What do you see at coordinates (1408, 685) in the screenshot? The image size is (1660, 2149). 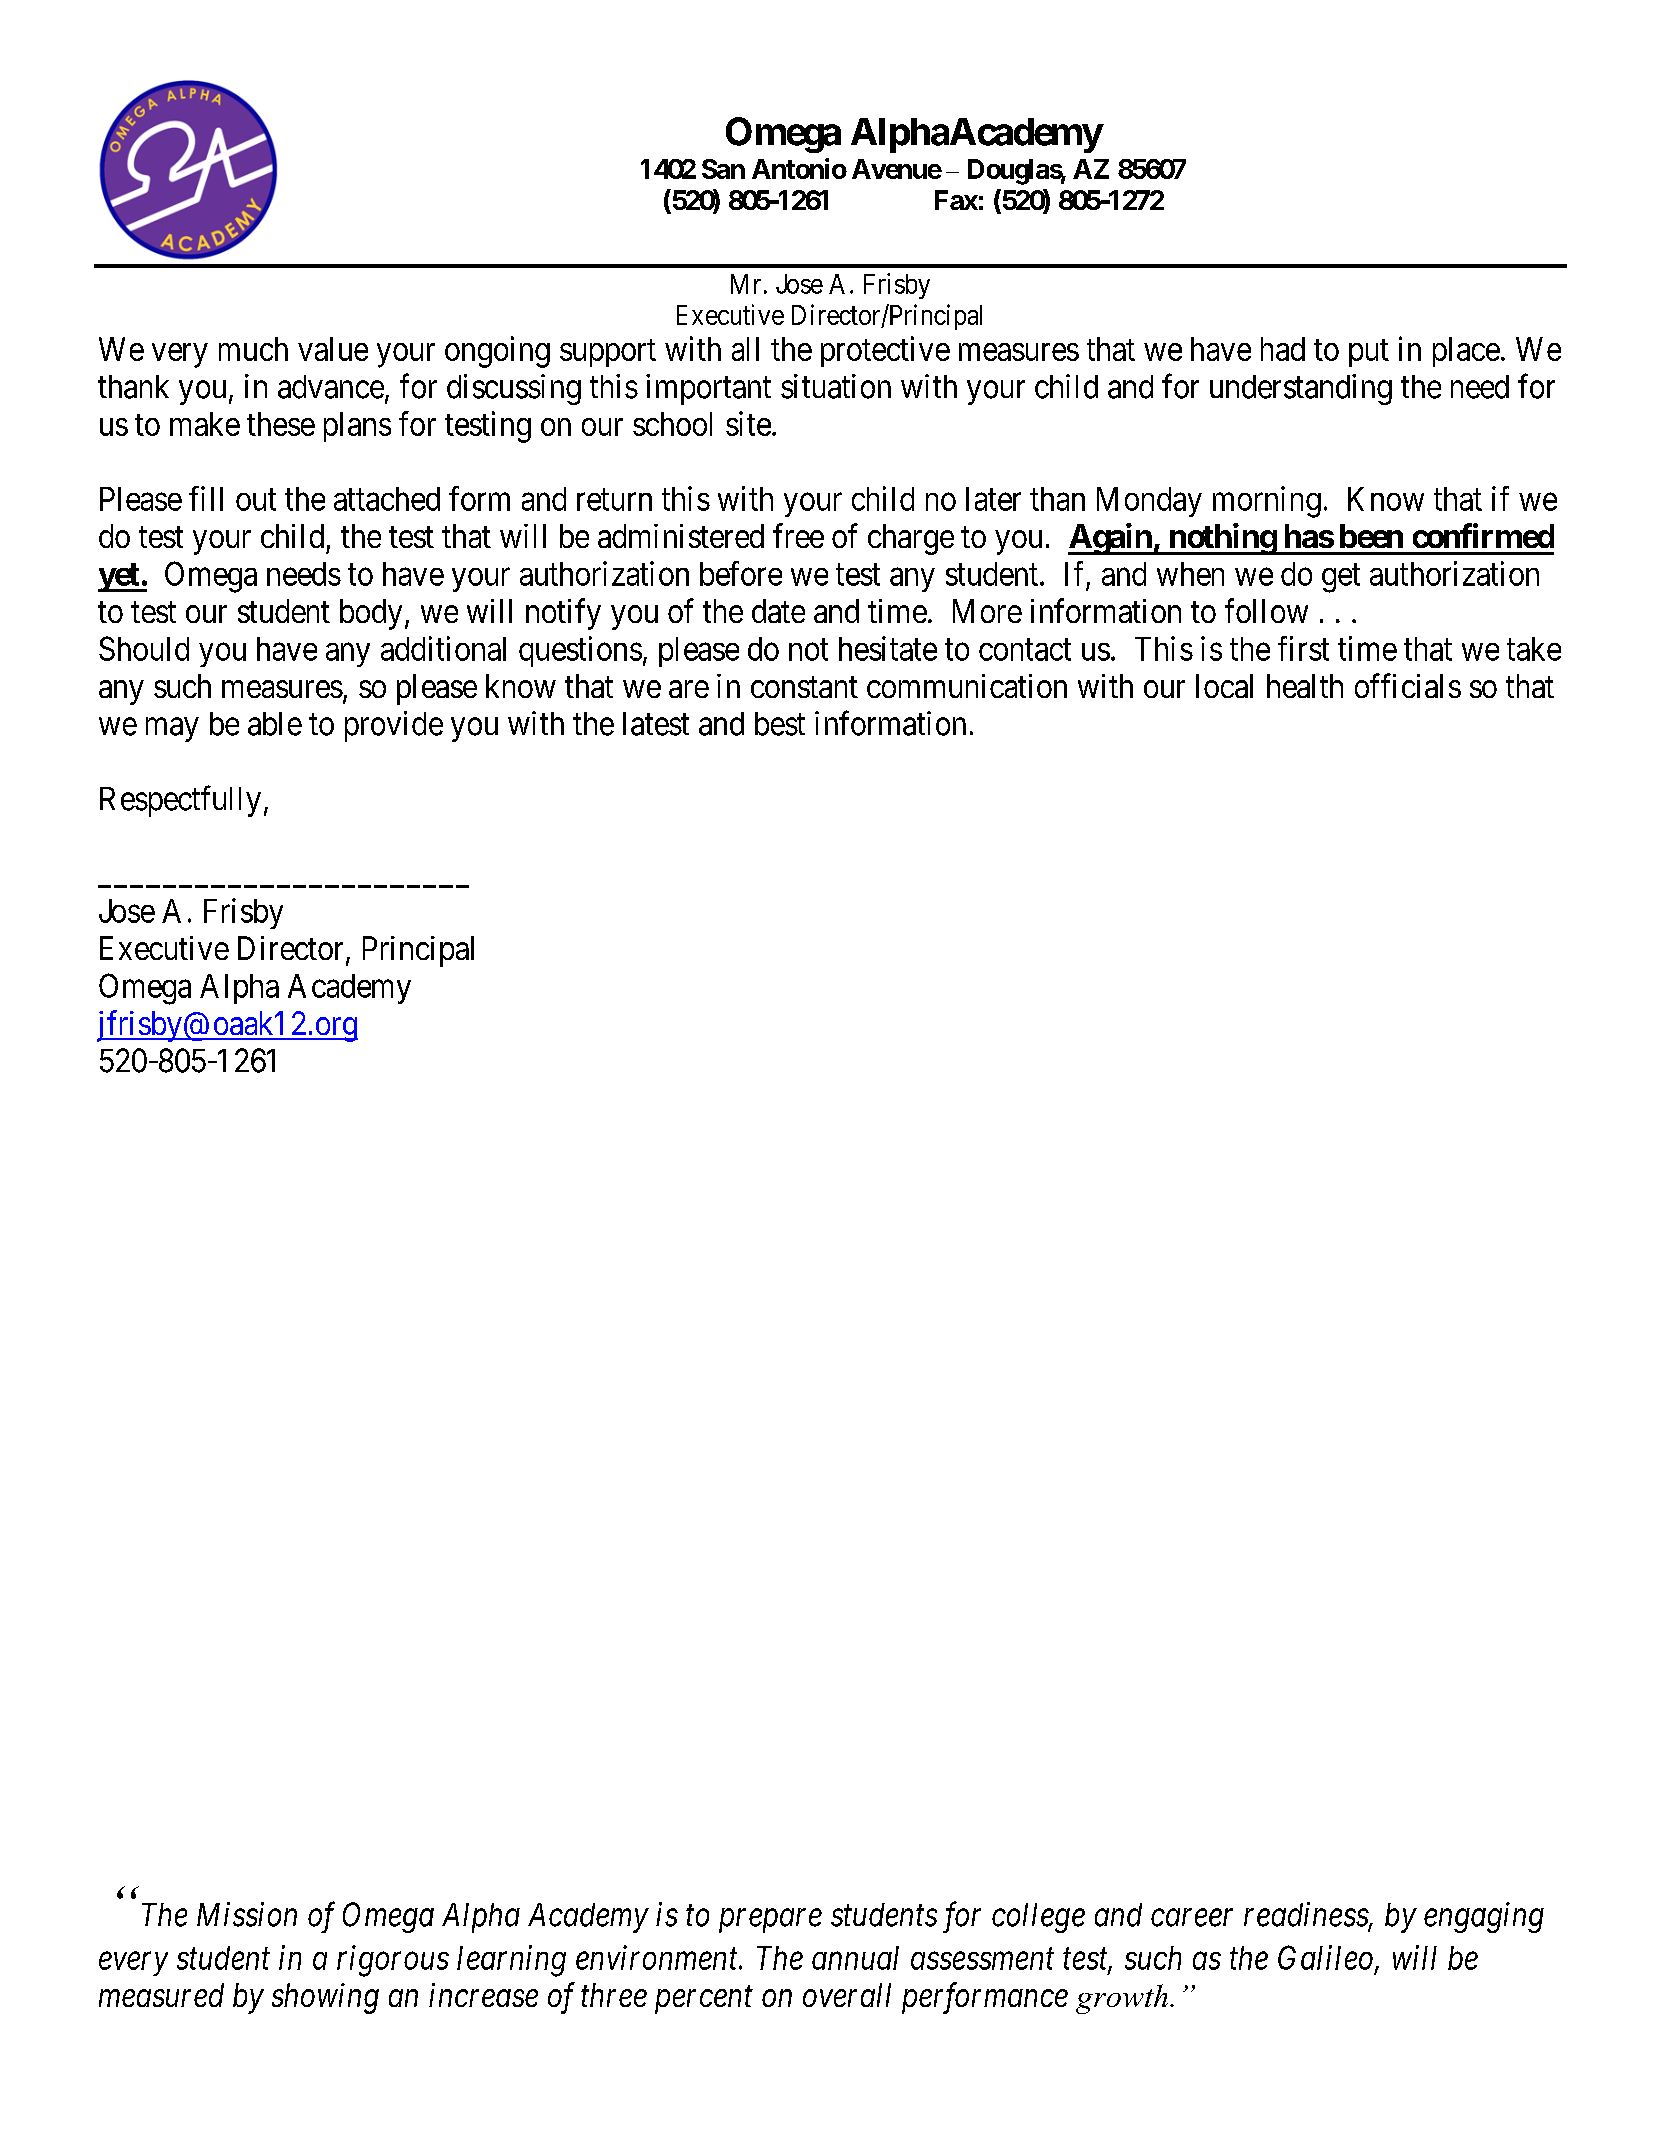 I see `officials` at bounding box center [1408, 685].
